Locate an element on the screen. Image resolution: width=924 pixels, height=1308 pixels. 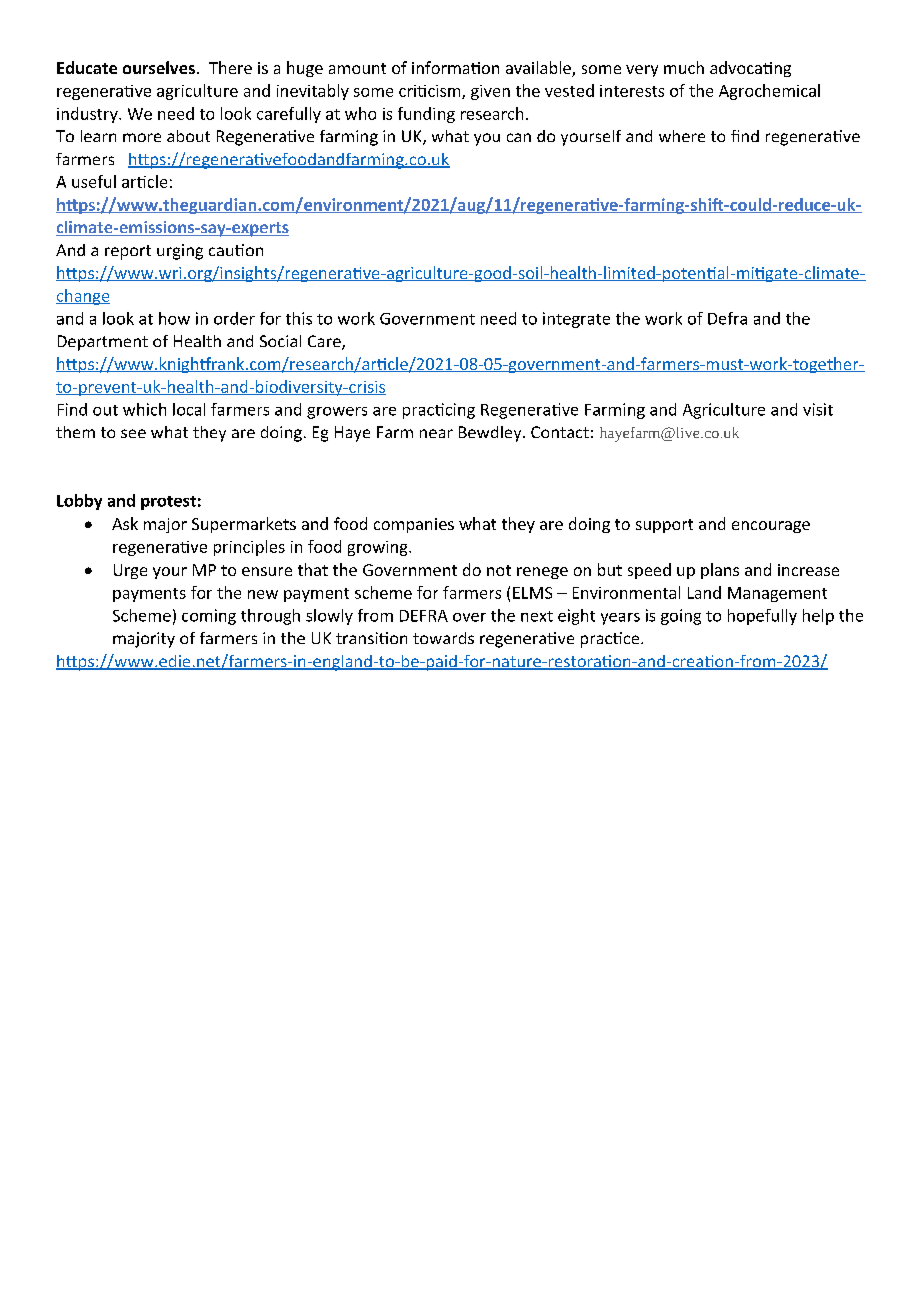
towards is located at coordinates (443, 638).
